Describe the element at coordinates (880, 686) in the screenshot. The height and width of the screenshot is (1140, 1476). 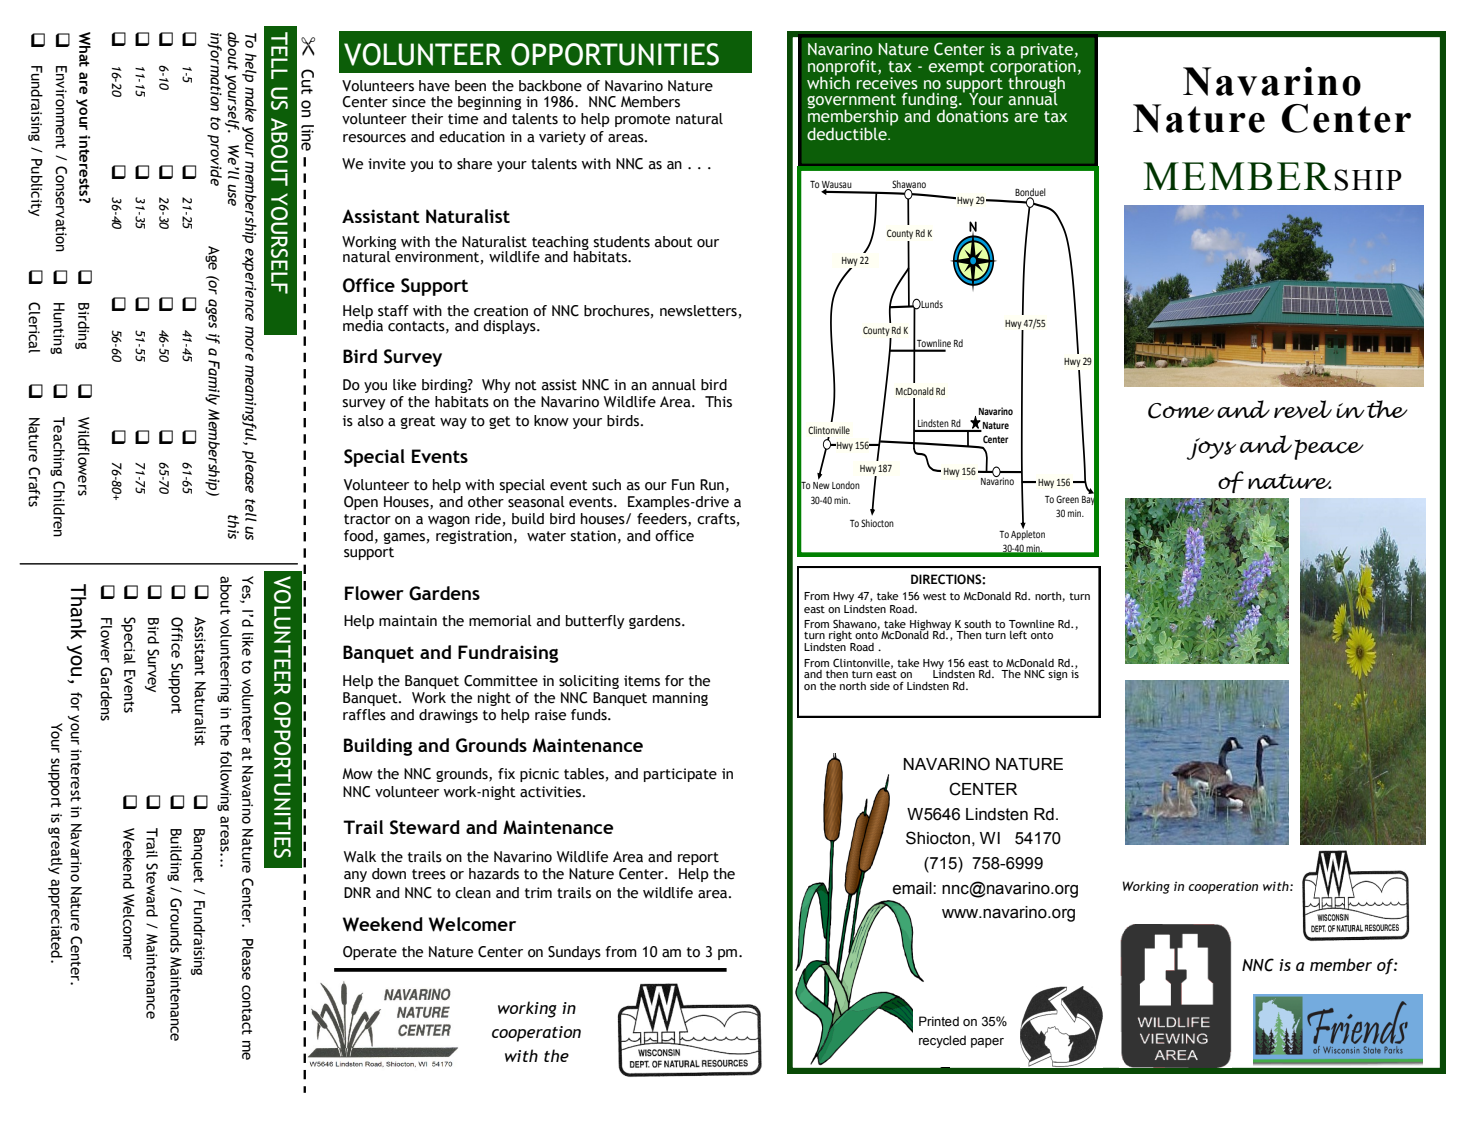
I see `side` at that location.
